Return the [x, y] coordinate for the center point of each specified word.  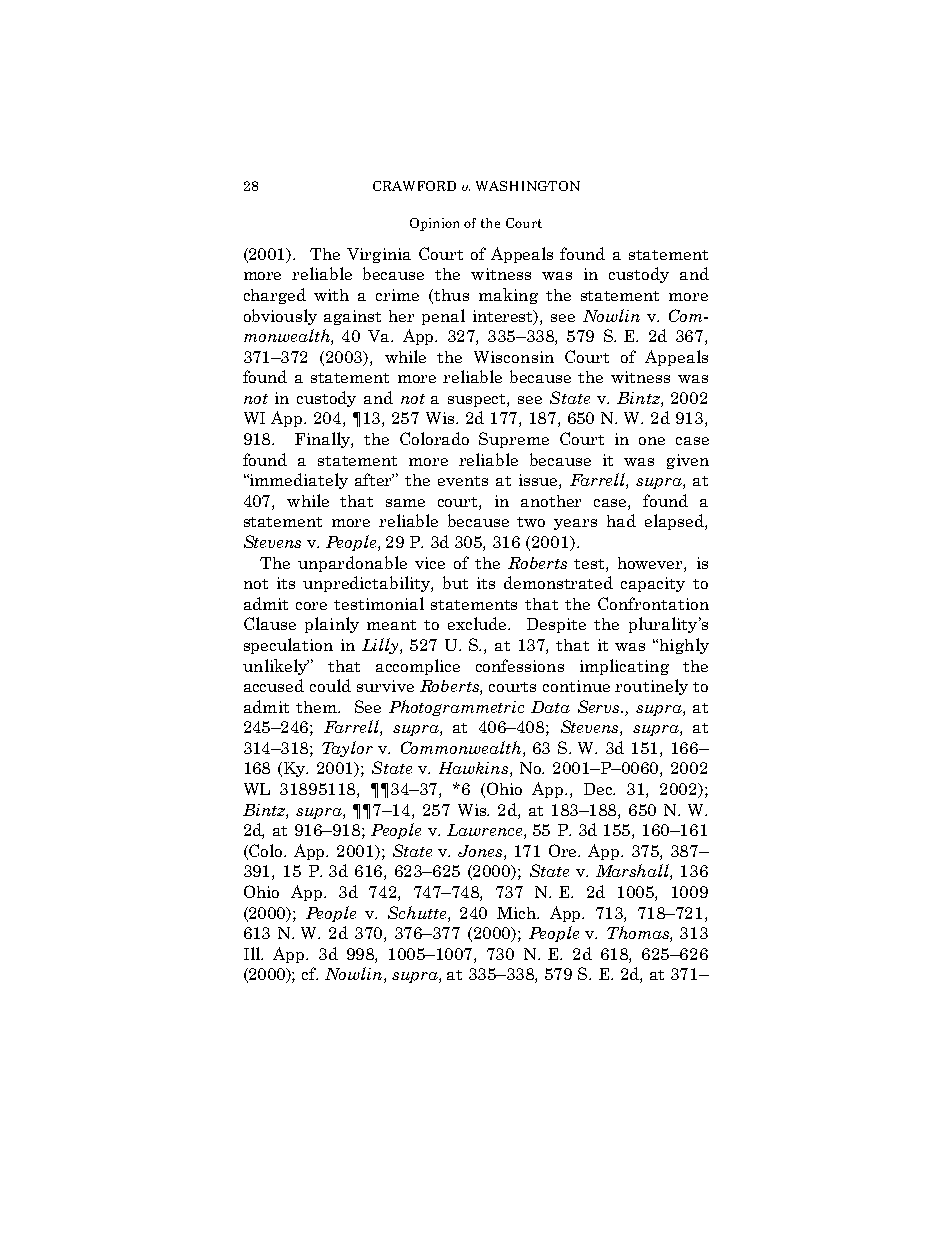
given [688, 461]
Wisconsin [514, 357]
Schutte [418, 912]
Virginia [379, 255]
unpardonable [352, 564]
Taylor [347, 749]
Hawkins [475, 769]
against [352, 317]
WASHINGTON [528, 186]
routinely [651, 687]
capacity [653, 584]
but [455, 582]
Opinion [434, 224]
